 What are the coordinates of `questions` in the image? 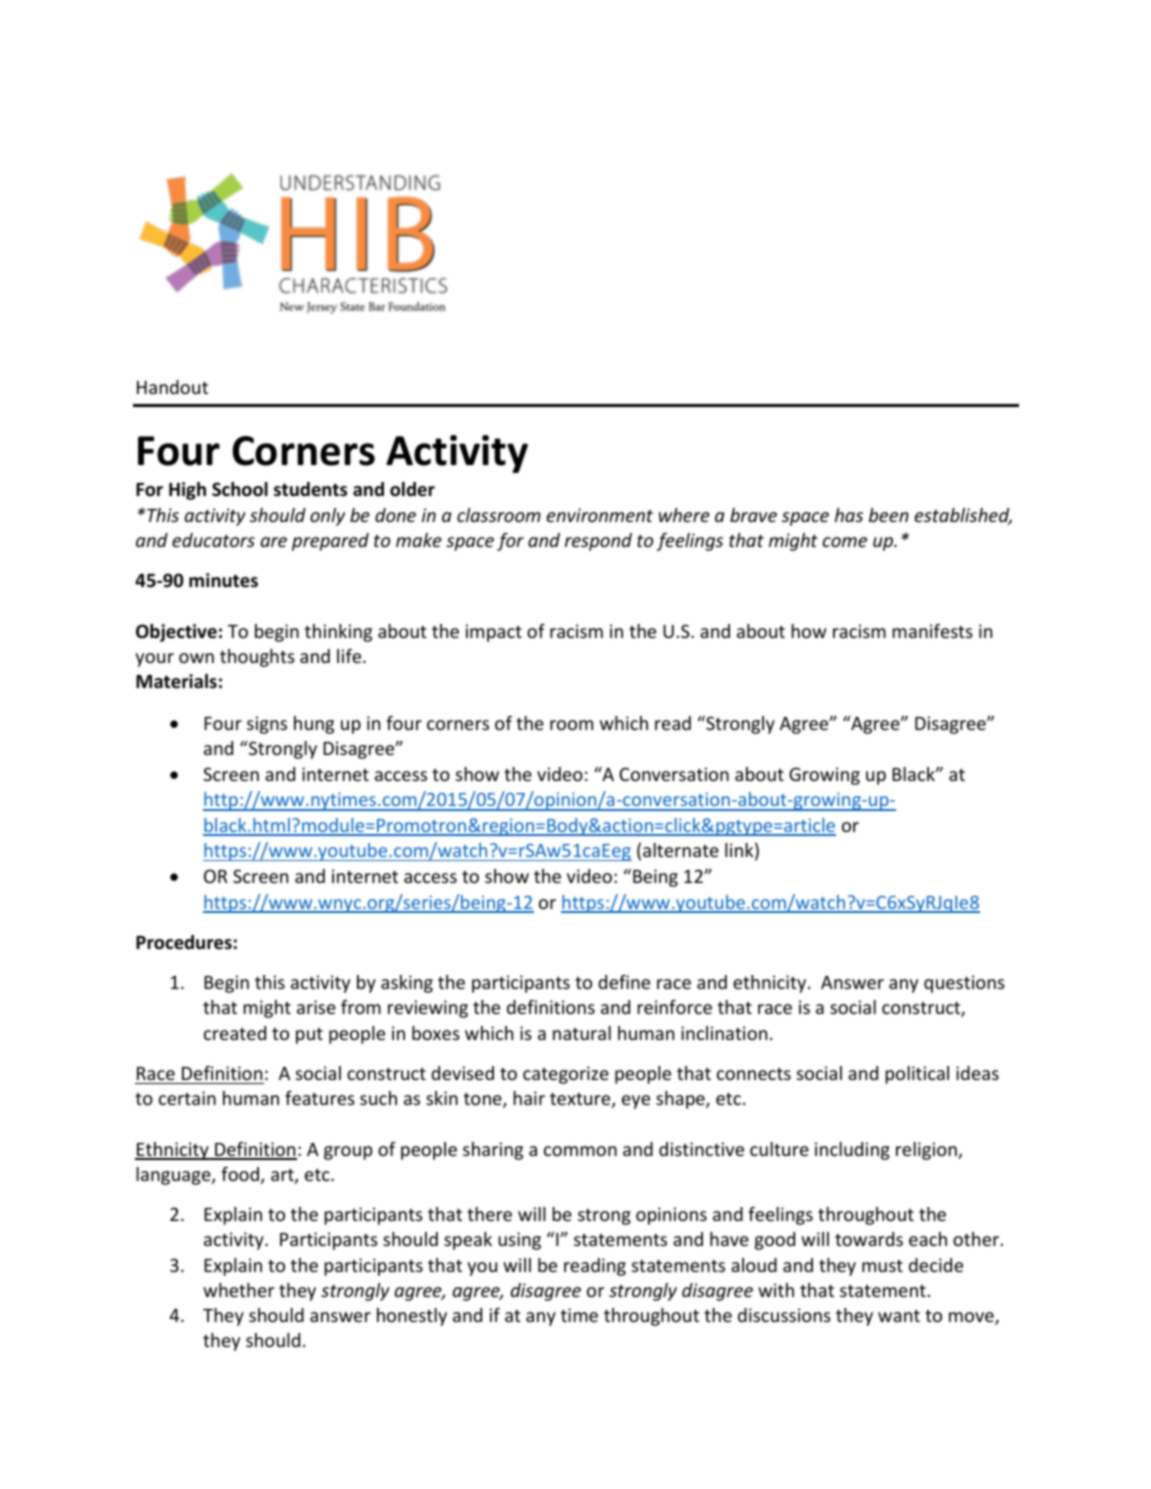 It's located at (964, 984).
